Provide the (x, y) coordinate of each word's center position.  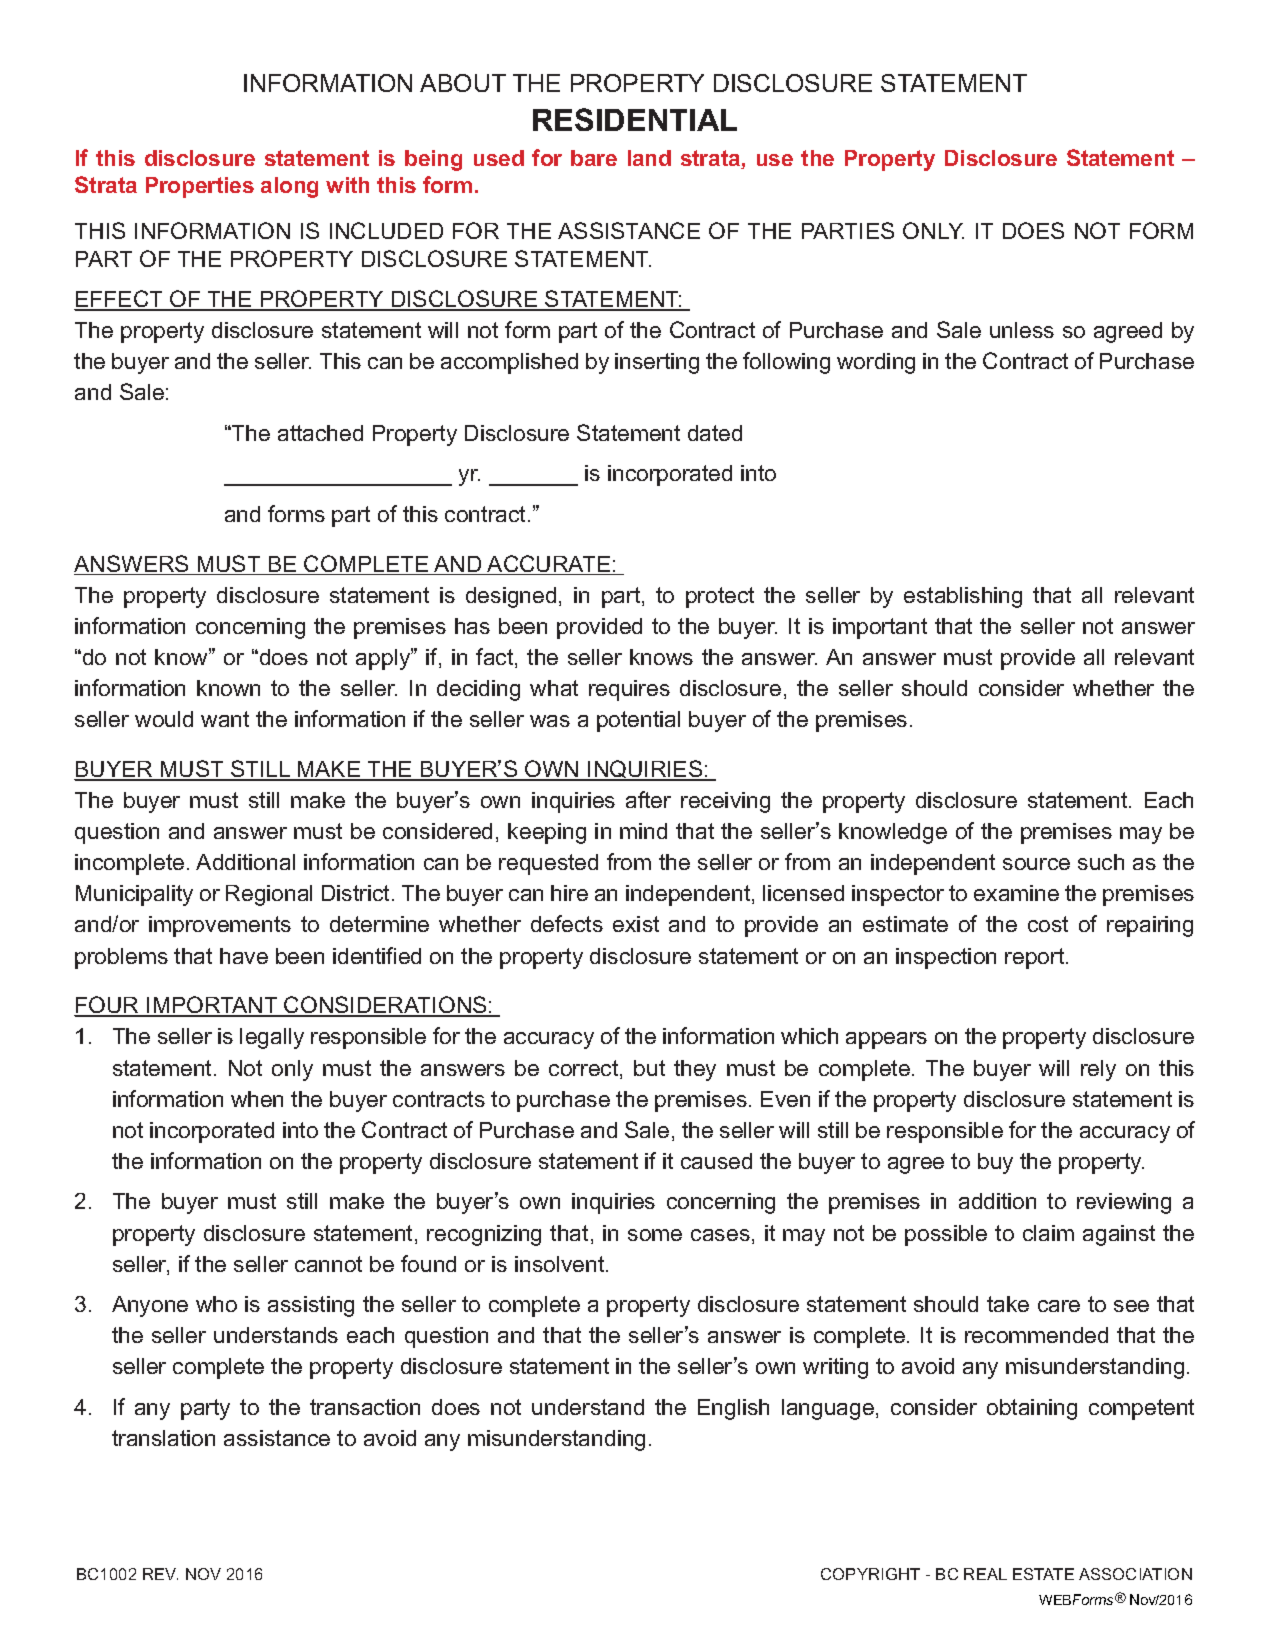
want (225, 719)
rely (1098, 1070)
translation (163, 1438)
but (649, 1068)
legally (272, 1038)
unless (1022, 330)
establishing (963, 597)
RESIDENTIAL (635, 119)
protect (720, 597)
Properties (200, 187)
